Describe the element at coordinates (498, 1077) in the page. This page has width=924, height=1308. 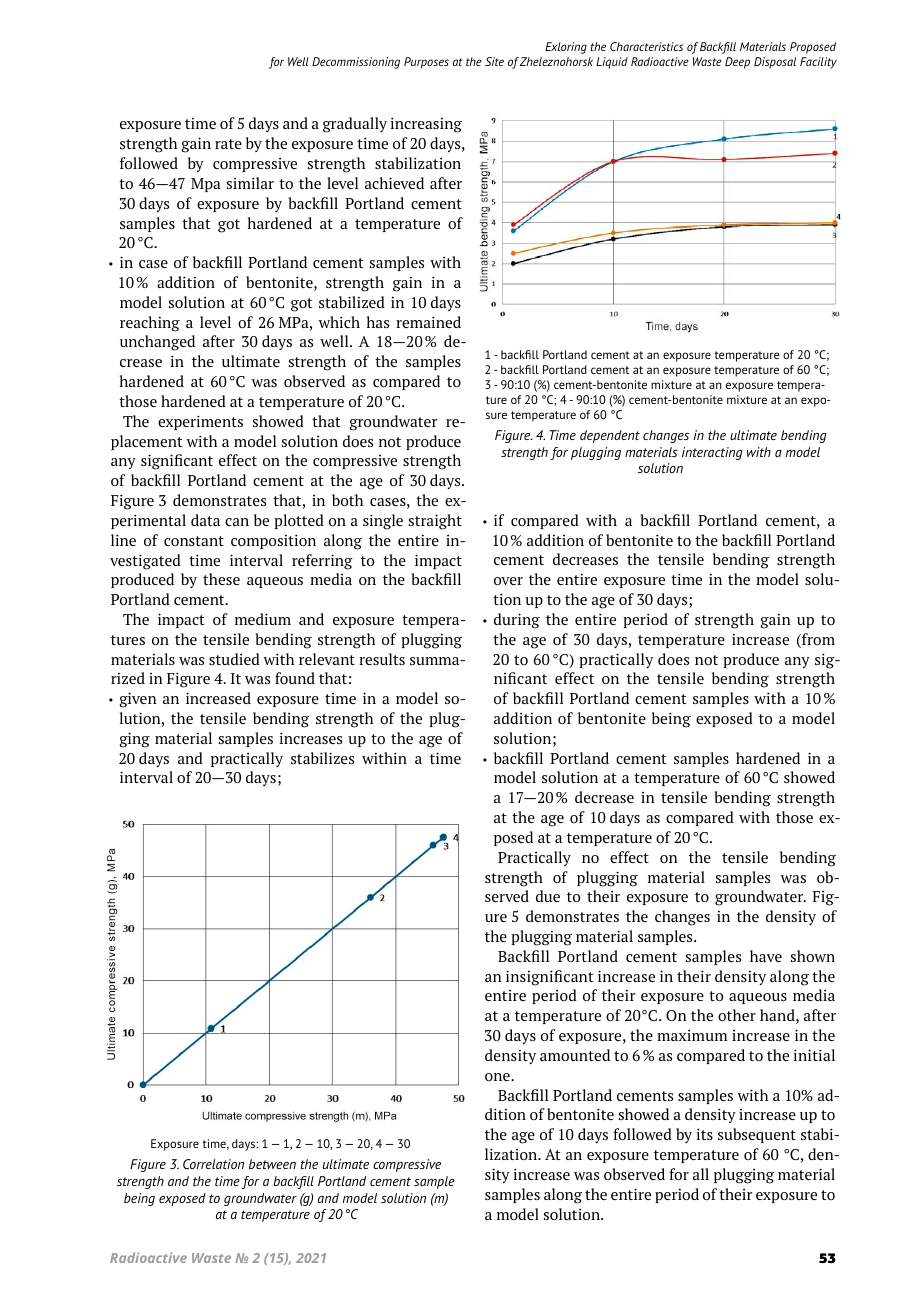
I see `one` at that location.
